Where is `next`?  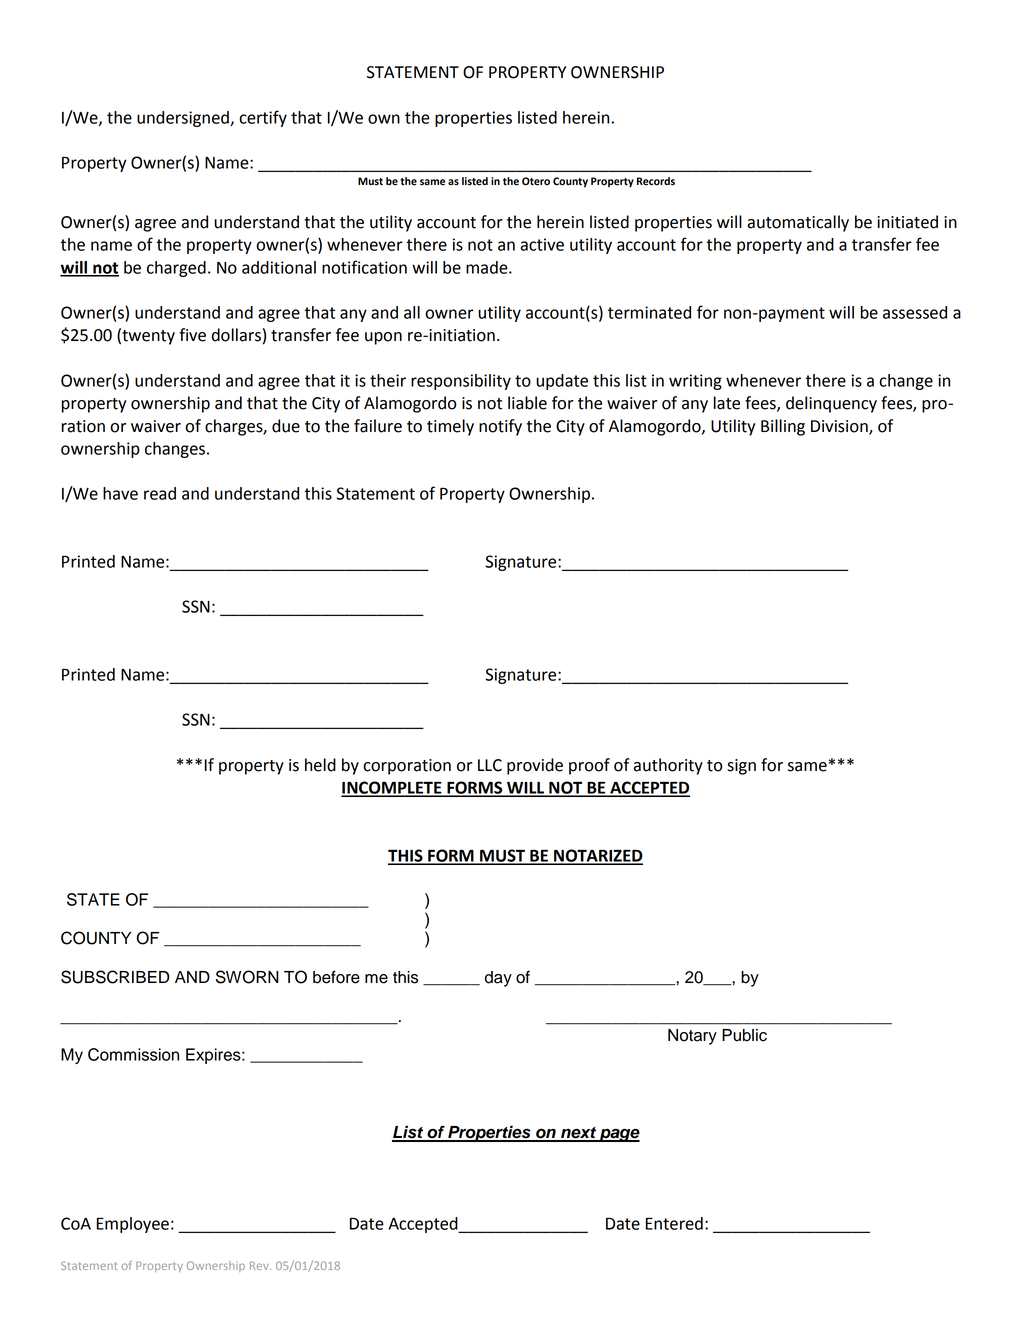
next is located at coordinates (578, 1134).
